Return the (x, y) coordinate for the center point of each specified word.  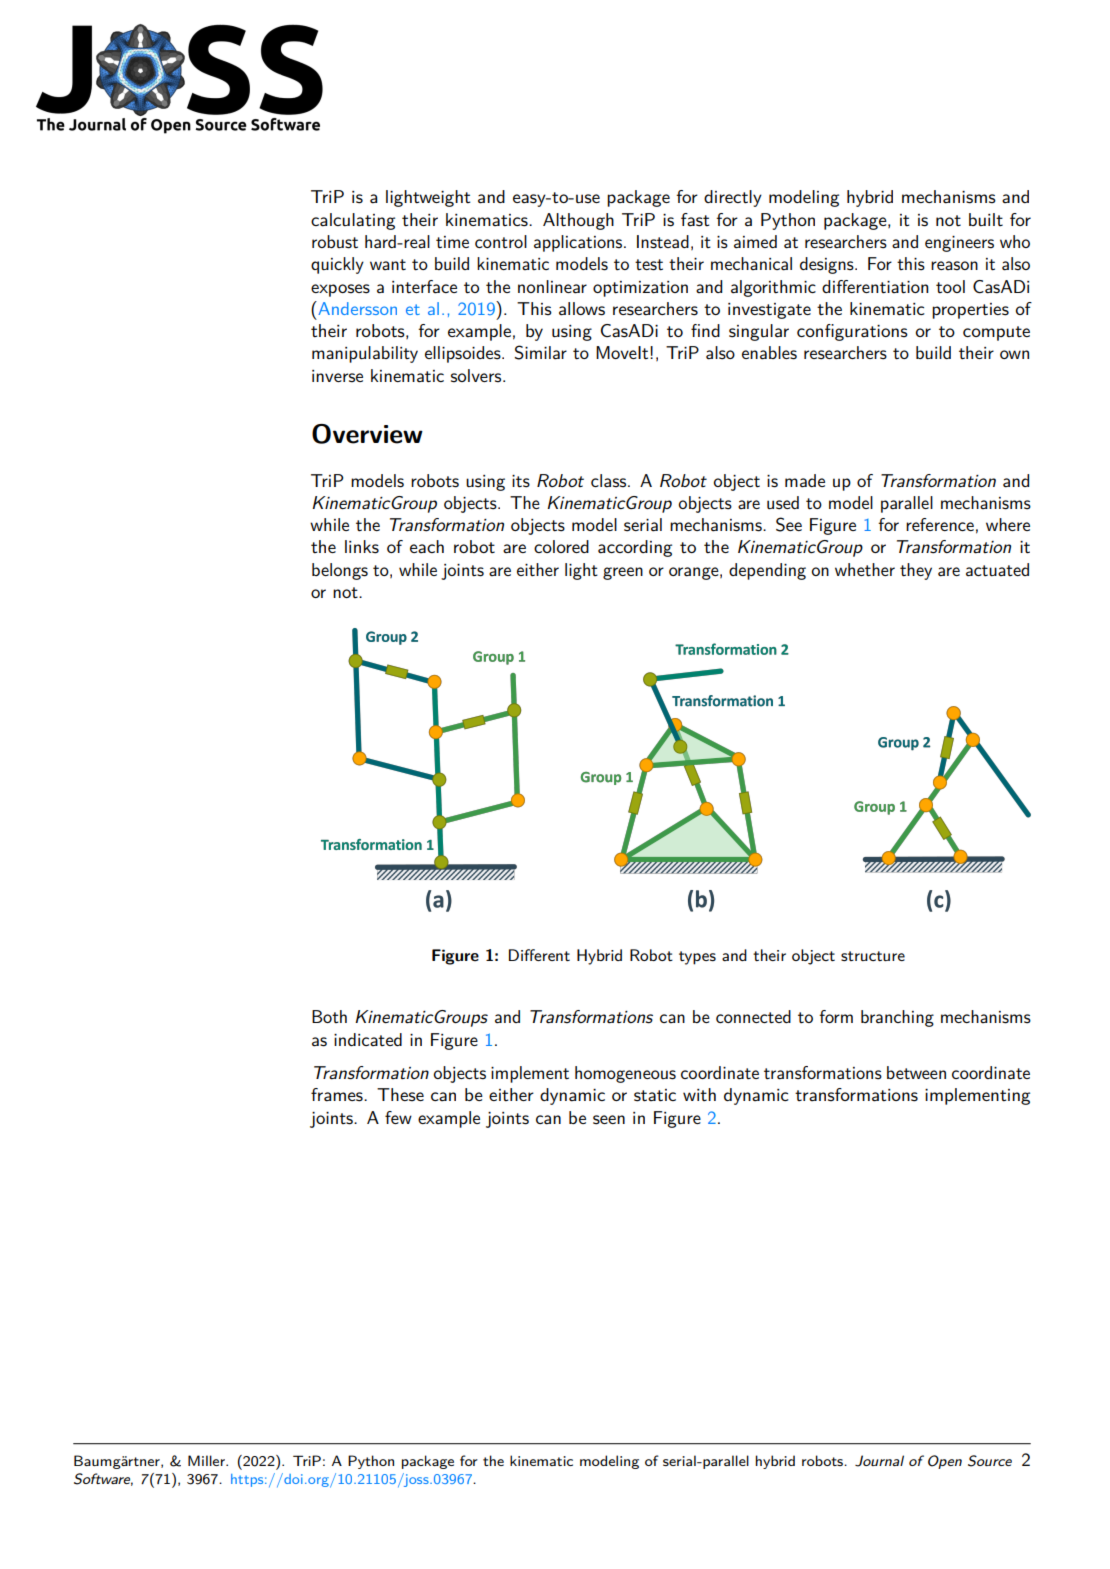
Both (329, 1016)
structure (873, 956)
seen (609, 1120)
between (916, 1072)
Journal (879, 1461)
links (362, 547)
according (635, 548)
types (697, 958)
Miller (207, 1460)
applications (579, 243)
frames (338, 1095)
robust (335, 242)
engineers (959, 244)
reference (940, 524)
